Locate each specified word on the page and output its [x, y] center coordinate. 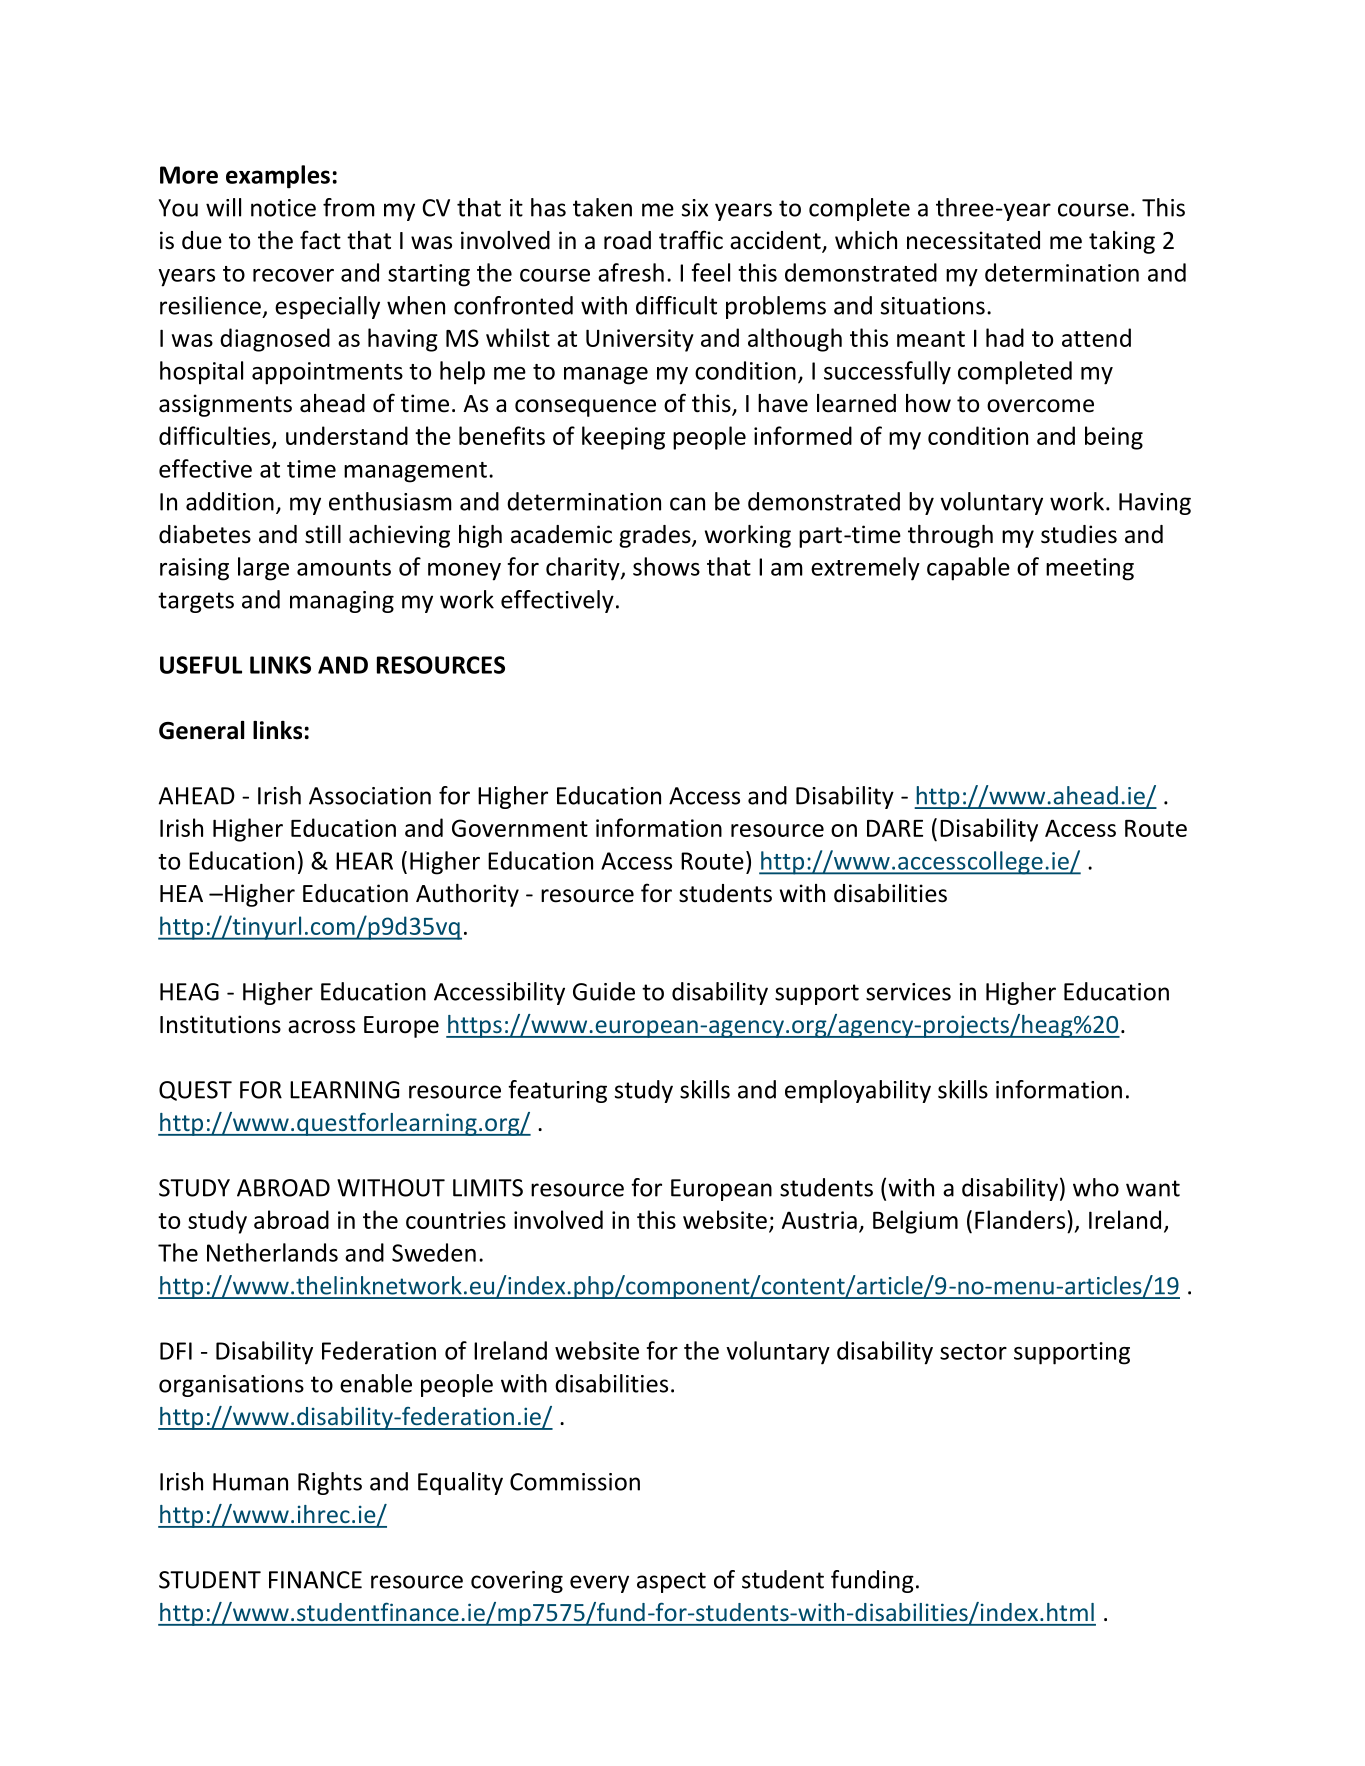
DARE [895, 828]
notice [283, 208]
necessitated [973, 240]
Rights [330, 1483]
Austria [819, 1220]
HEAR [364, 861]
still [323, 534]
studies [1079, 534]
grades [656, 536]
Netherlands [272, 1252]
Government [520, 828]
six [695, 208]
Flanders [1020, 1219]
